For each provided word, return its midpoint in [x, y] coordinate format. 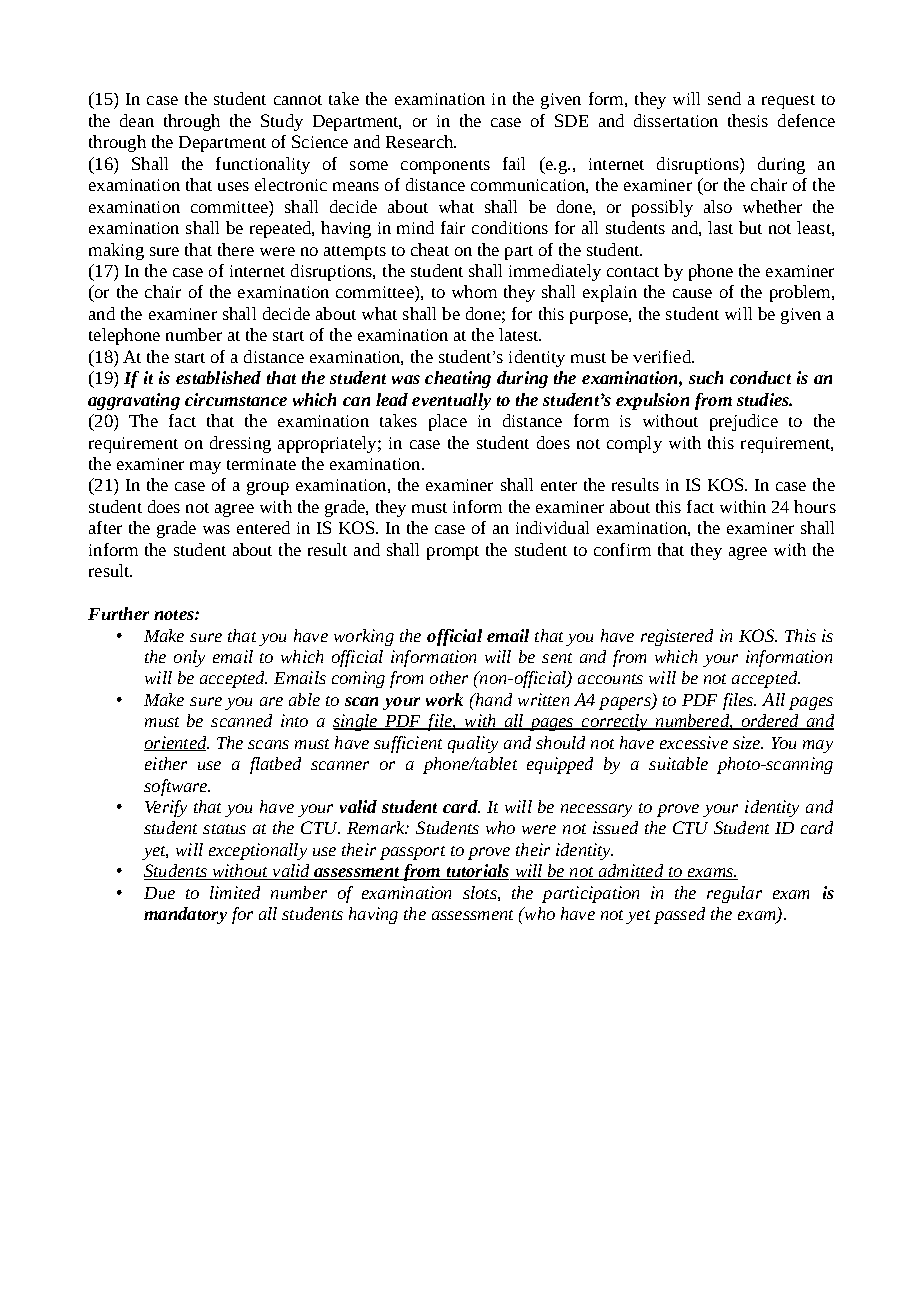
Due [159, 893]
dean [137, 120]
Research [420, 141]
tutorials [478, 872]
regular [734, 894]
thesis [748, 120]
